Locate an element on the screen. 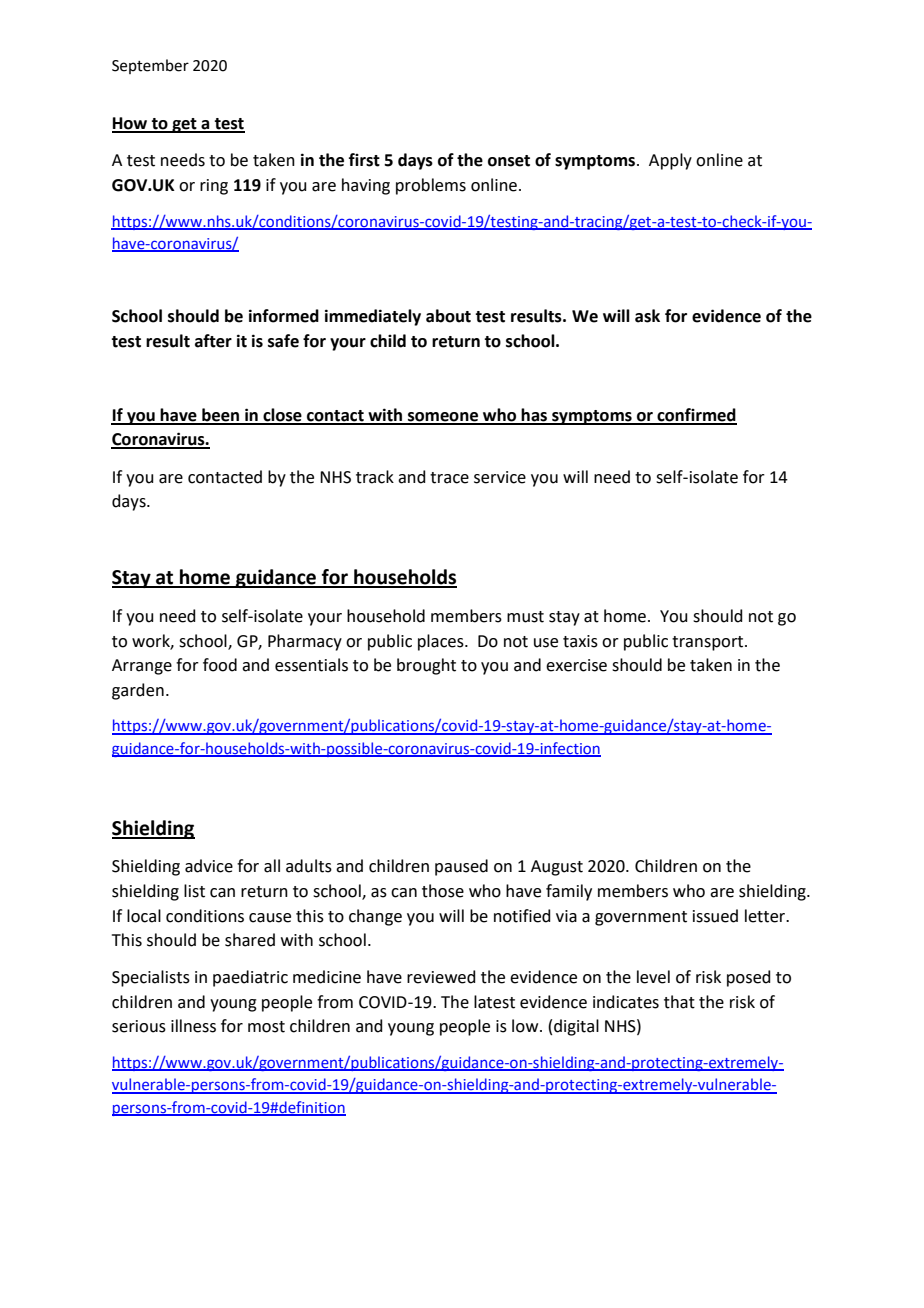 This screenshot has height=1308, width=924. advice is located at coordinates (209, 866).
